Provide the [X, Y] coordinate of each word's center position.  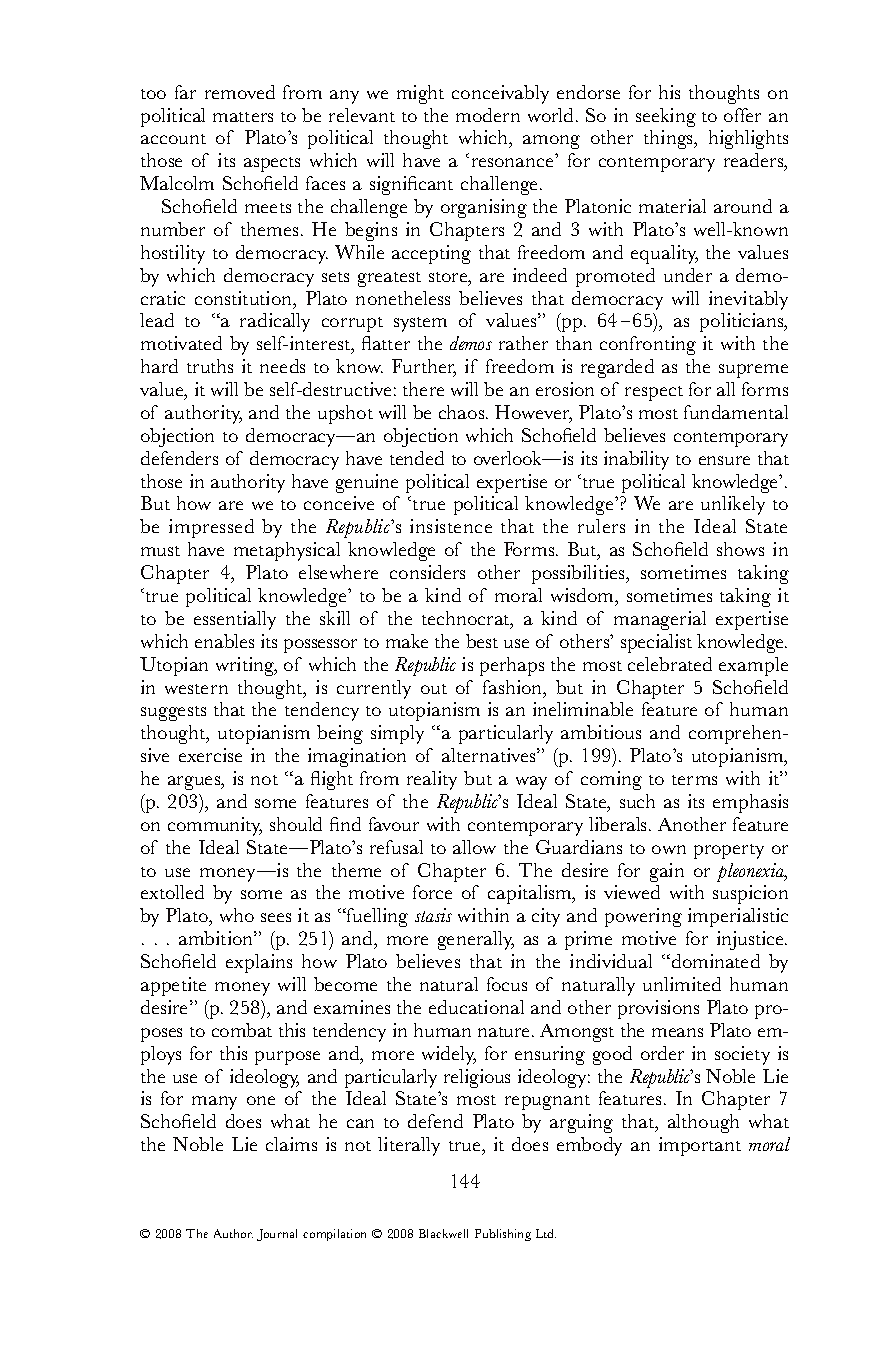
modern [488, 115]
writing [246, 666]
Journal [277, 1235]
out [434, 689]
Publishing [503, 1235]
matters [243, 117]
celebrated [670, 664]
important [700, 1146]
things [670, 139]
